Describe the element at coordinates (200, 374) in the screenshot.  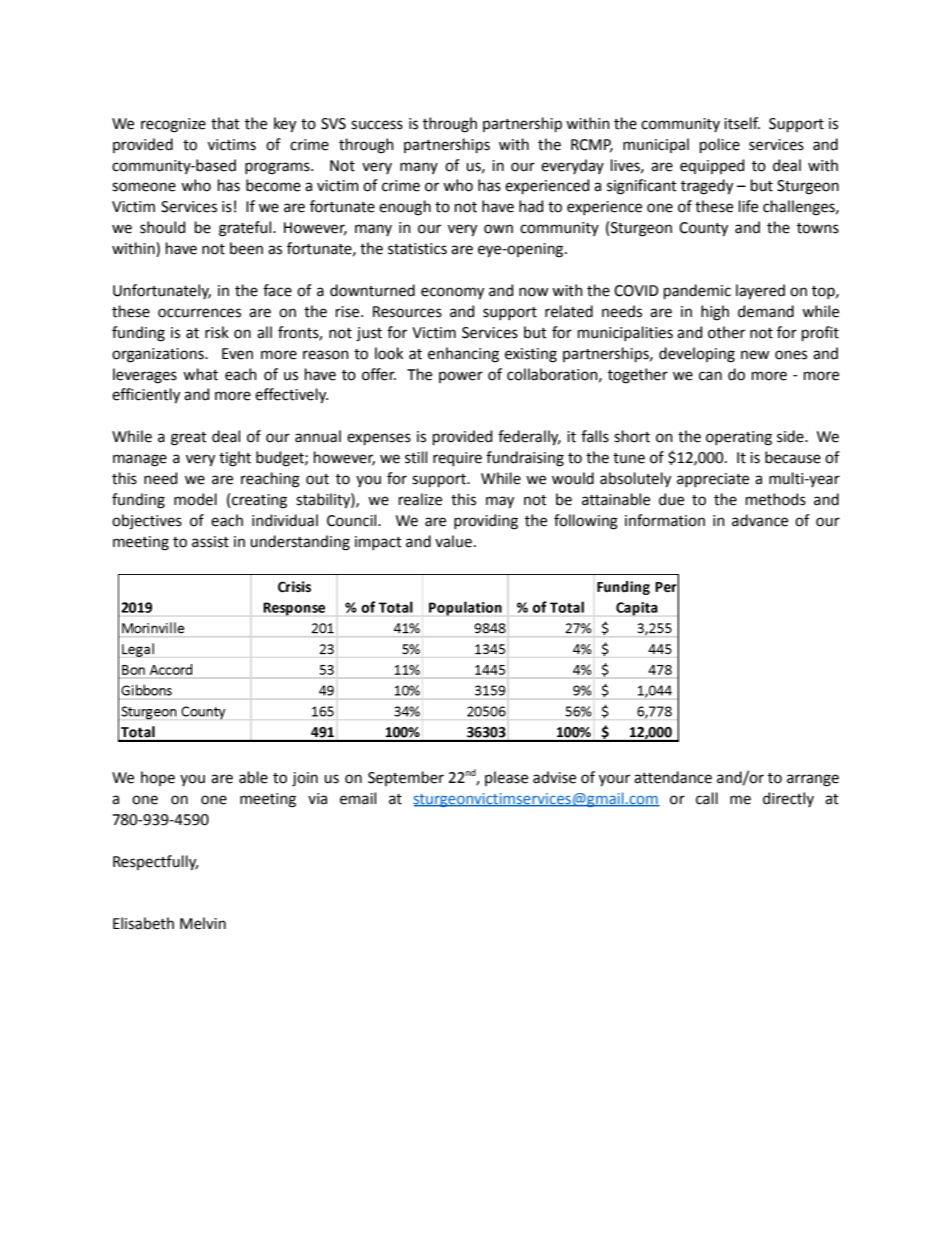
I see `what` at that location.
